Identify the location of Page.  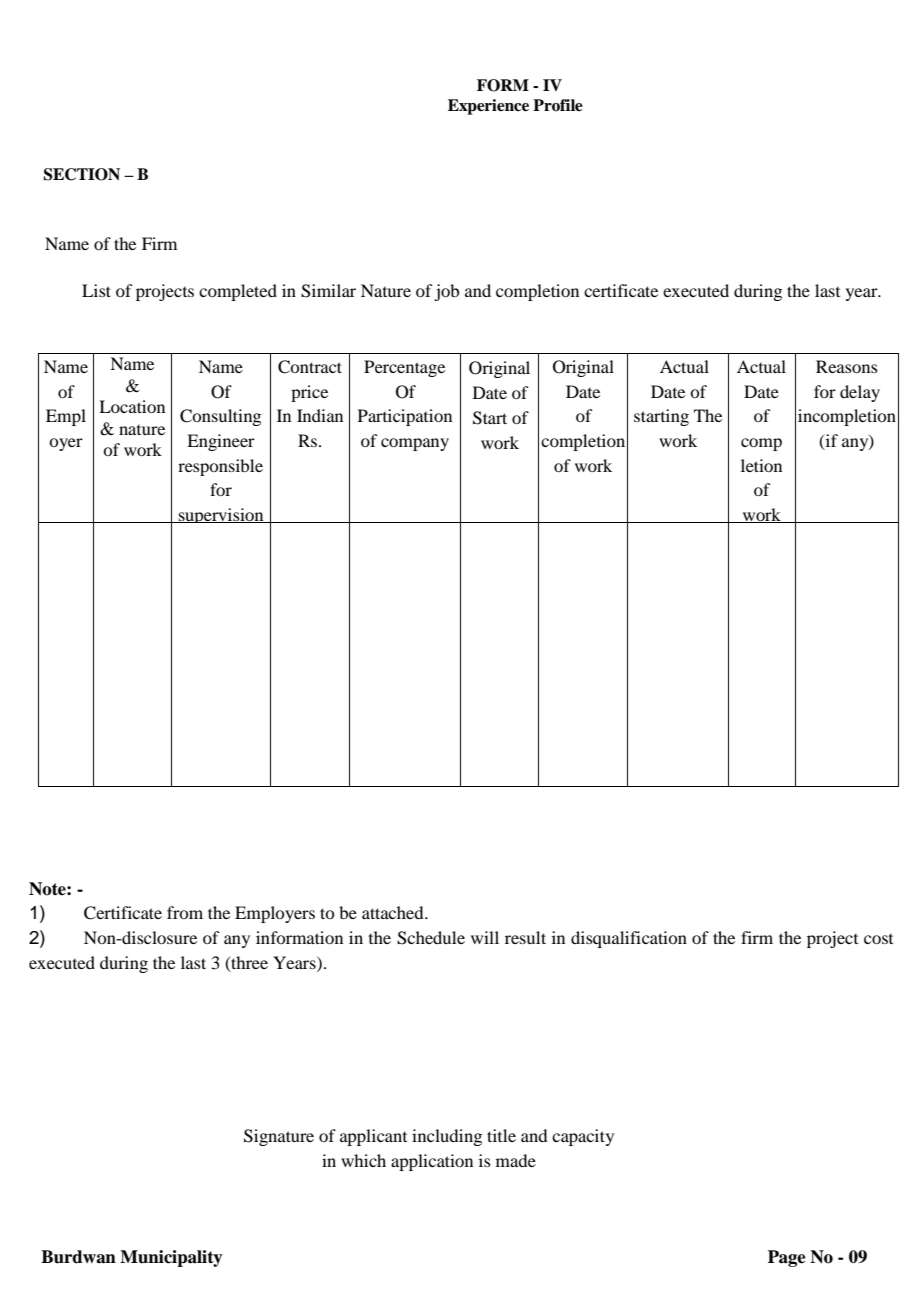
(787, 1258).
